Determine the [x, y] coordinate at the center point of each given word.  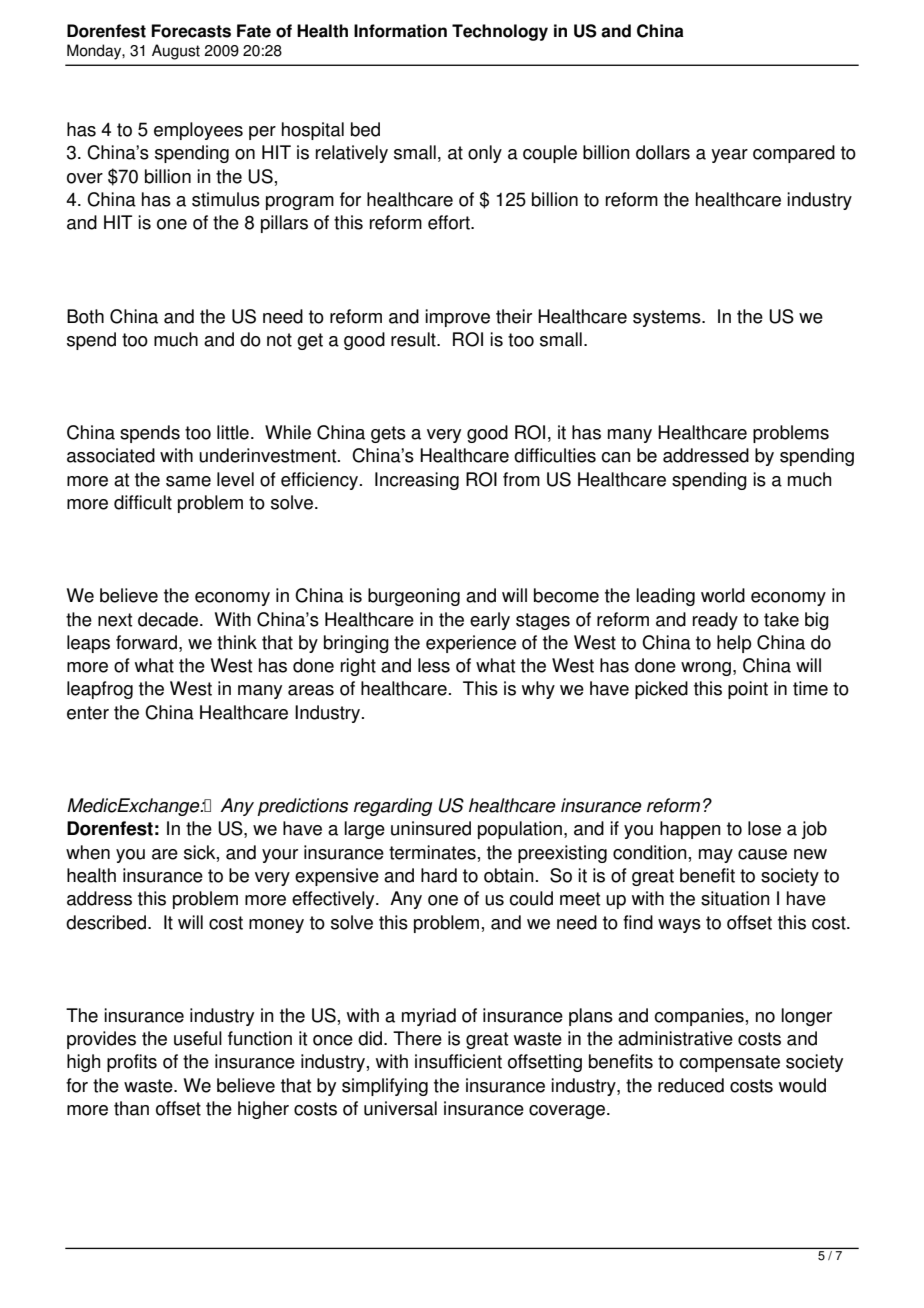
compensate [729, 1063]
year [729, 156]
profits [132, 1063]
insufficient [458, 1061]
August [176, 52]
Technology [500, 32]
